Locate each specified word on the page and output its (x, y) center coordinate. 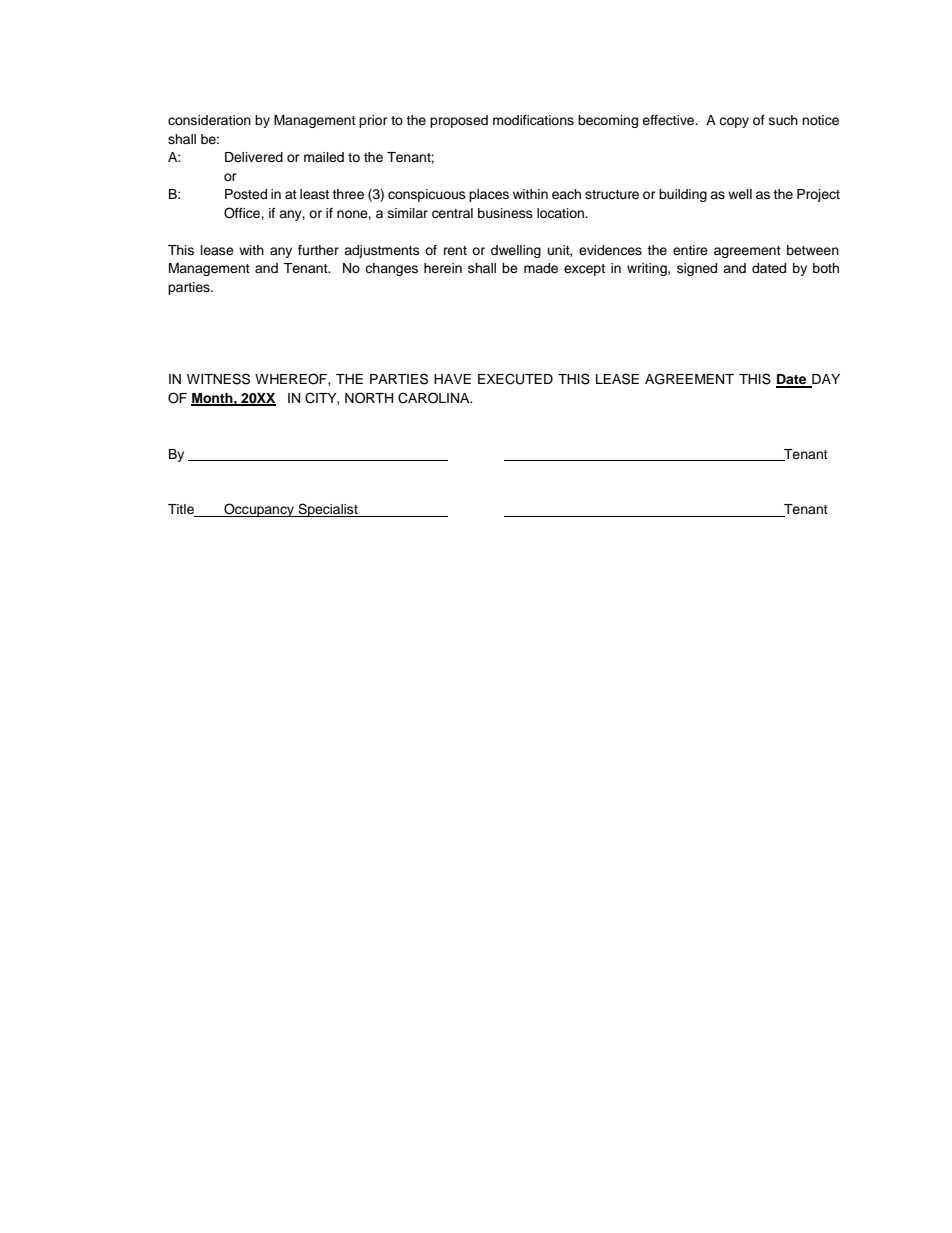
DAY (825, 380)
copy (734, 122)
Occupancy (259, 510)
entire (690, 250)
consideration (209, 120)
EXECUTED (515, 379)
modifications (533, 120)
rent (455, 250)
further (318, 250)
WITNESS (218, 379)
